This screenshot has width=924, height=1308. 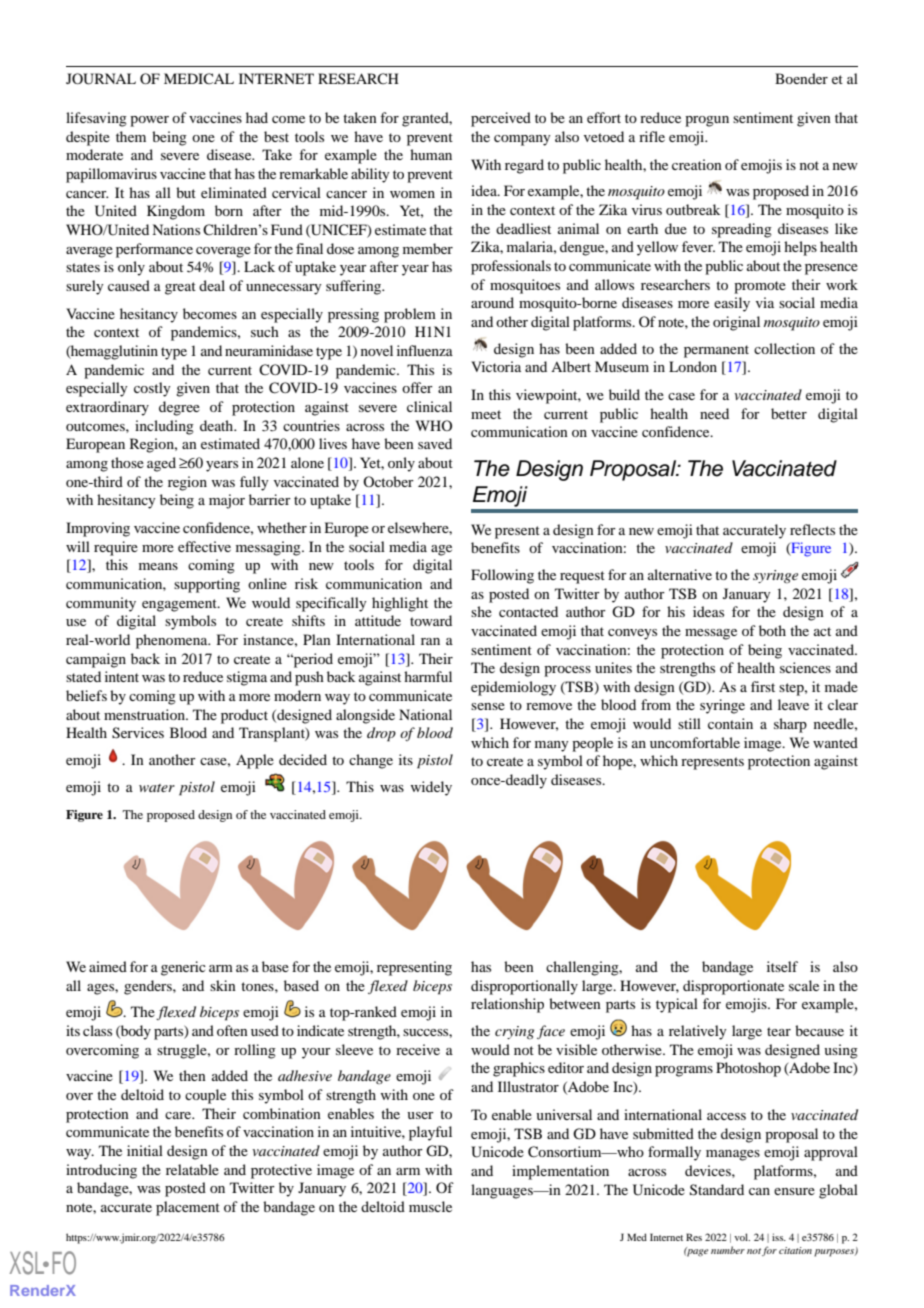 What do you see at coordinates (782, 966) in the screenshot?
I see `itself` at bounding box center [782, 966].
